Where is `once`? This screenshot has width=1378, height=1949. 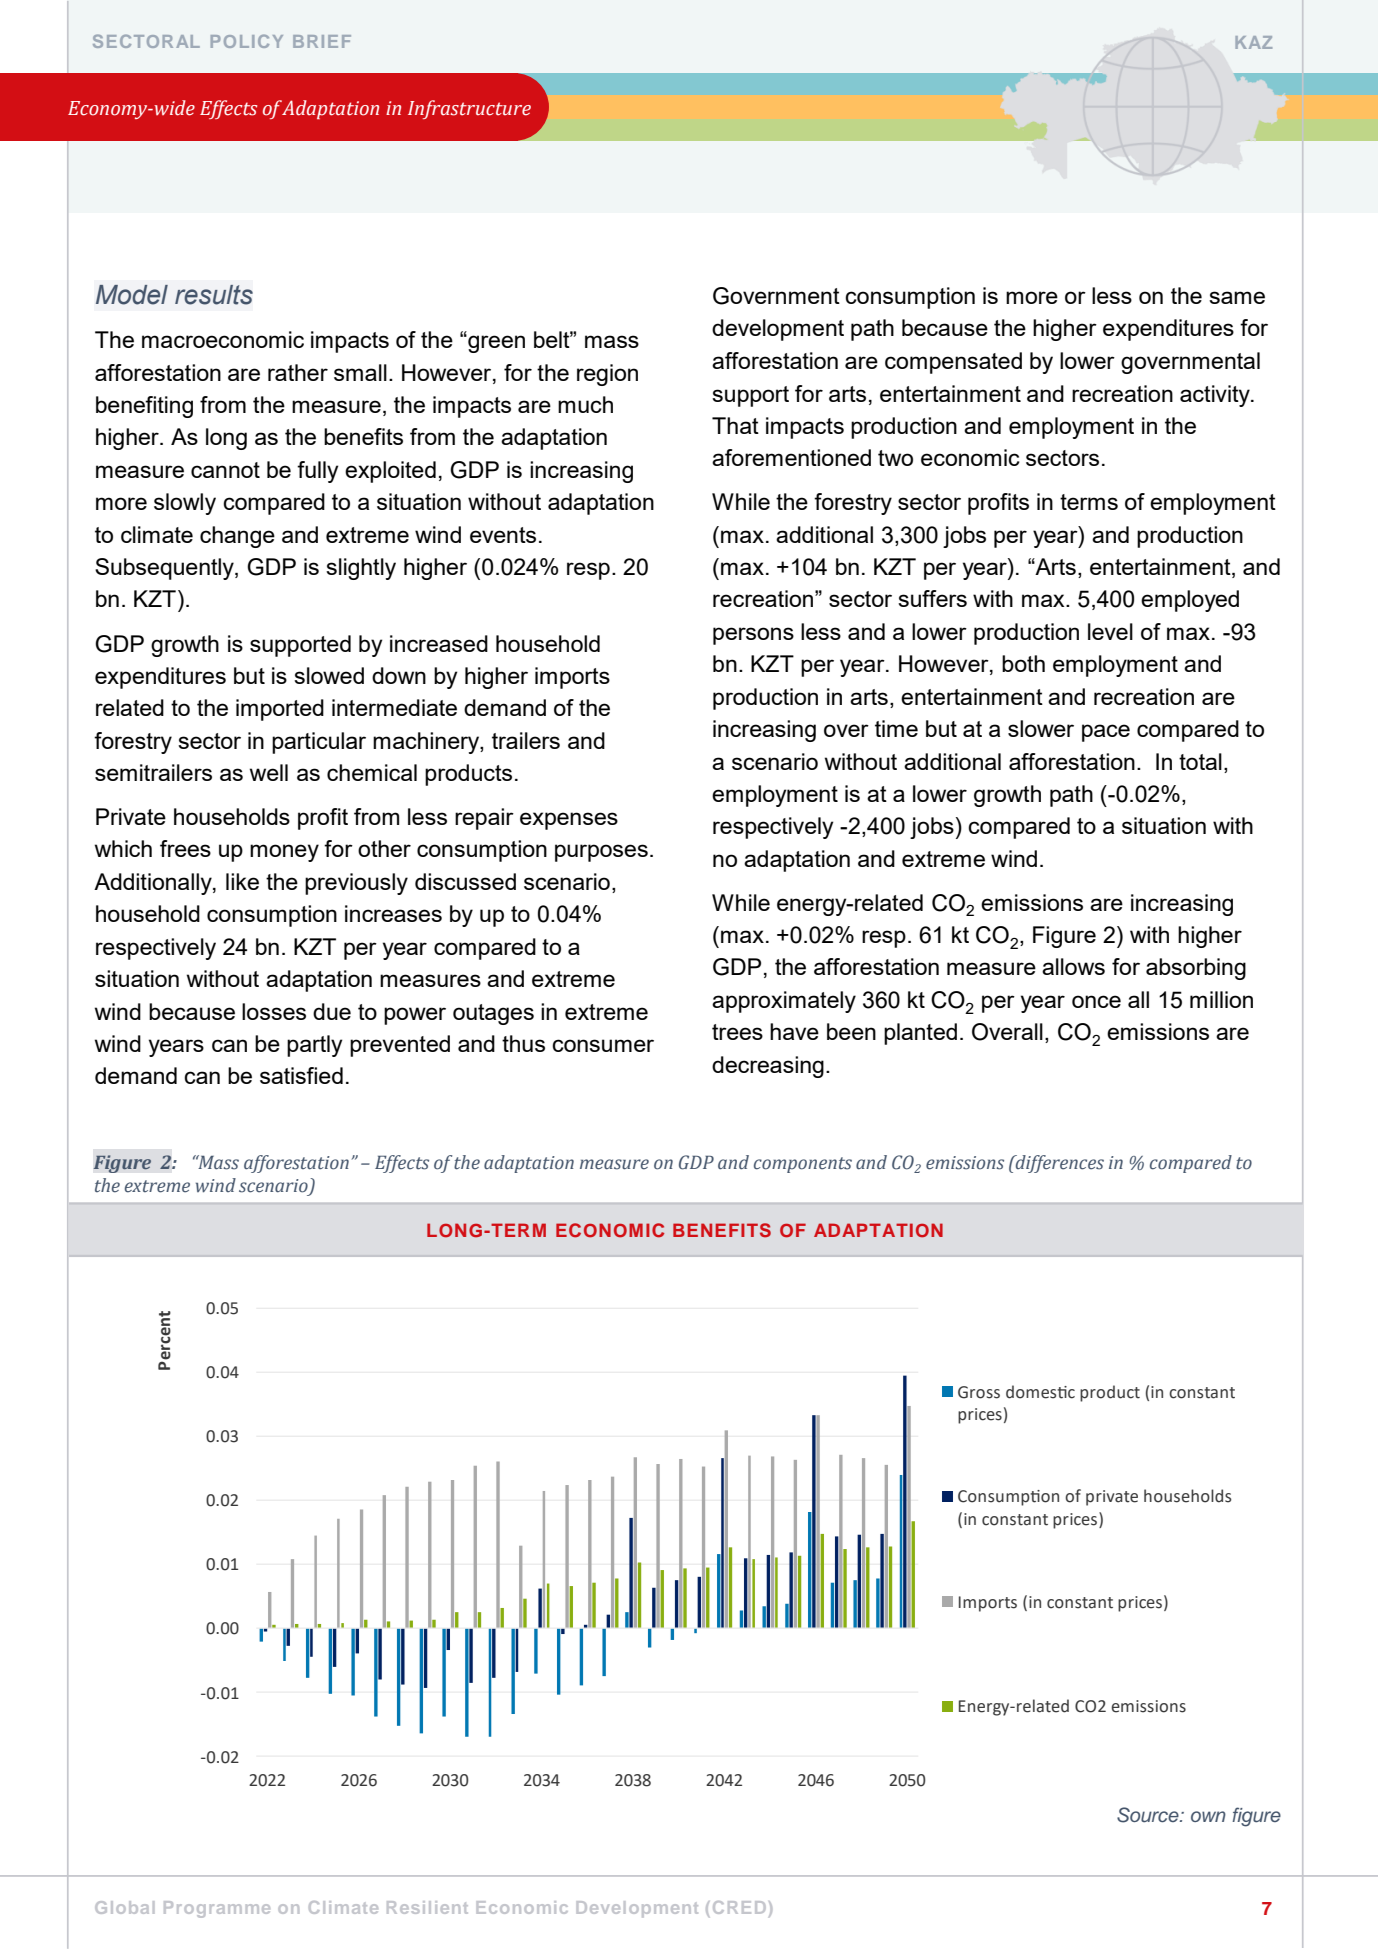
once is located at coordinates (1096, 1001).
